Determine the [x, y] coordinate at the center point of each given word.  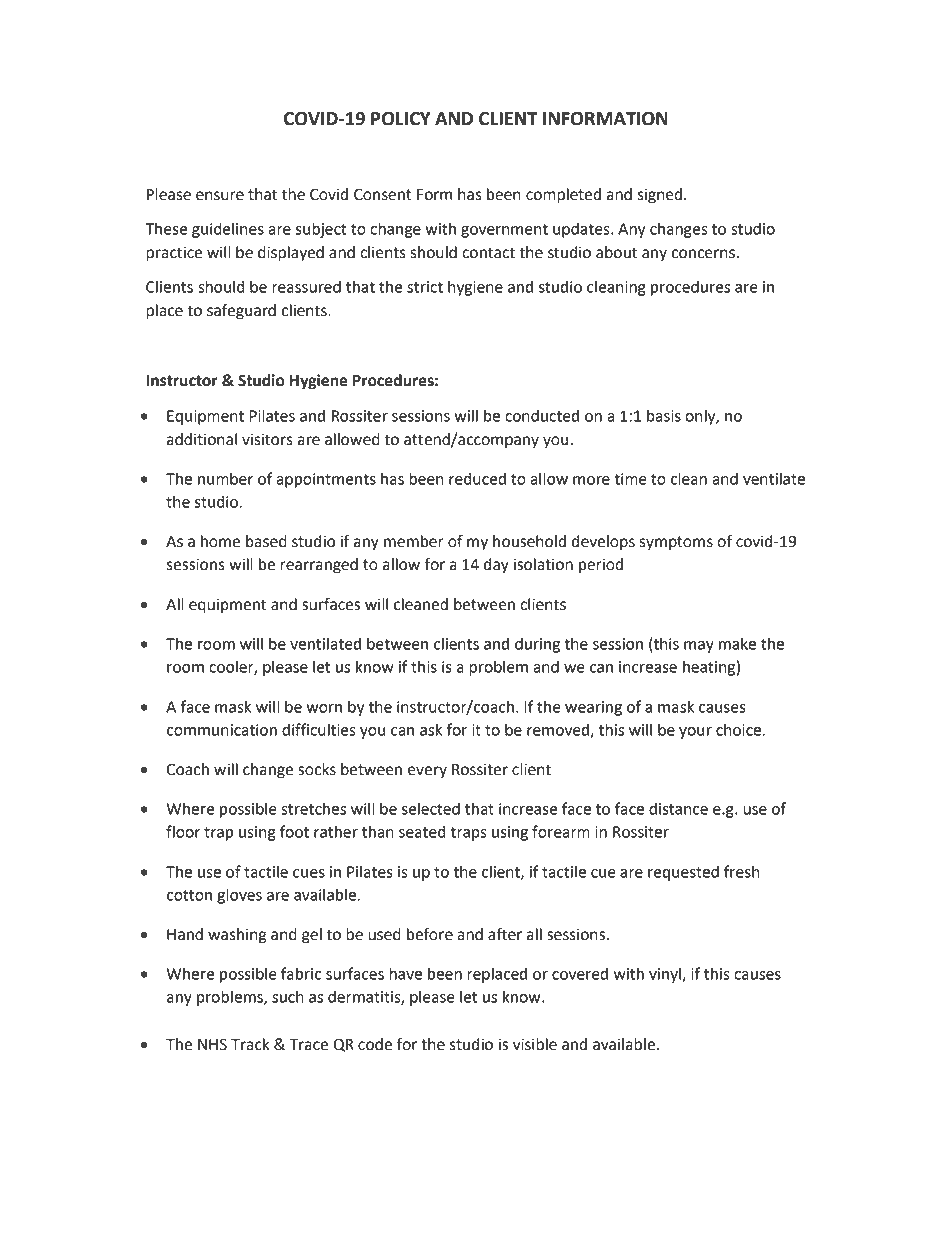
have [405, 973]
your [695, 733]
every [427, 772]
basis [664, 415]
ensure [220, 196]
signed [660, 196]
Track [250, 1044]
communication [222, 730]
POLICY [401, 118]
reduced [477, 478]
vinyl [666, 975]
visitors [267, 440]
